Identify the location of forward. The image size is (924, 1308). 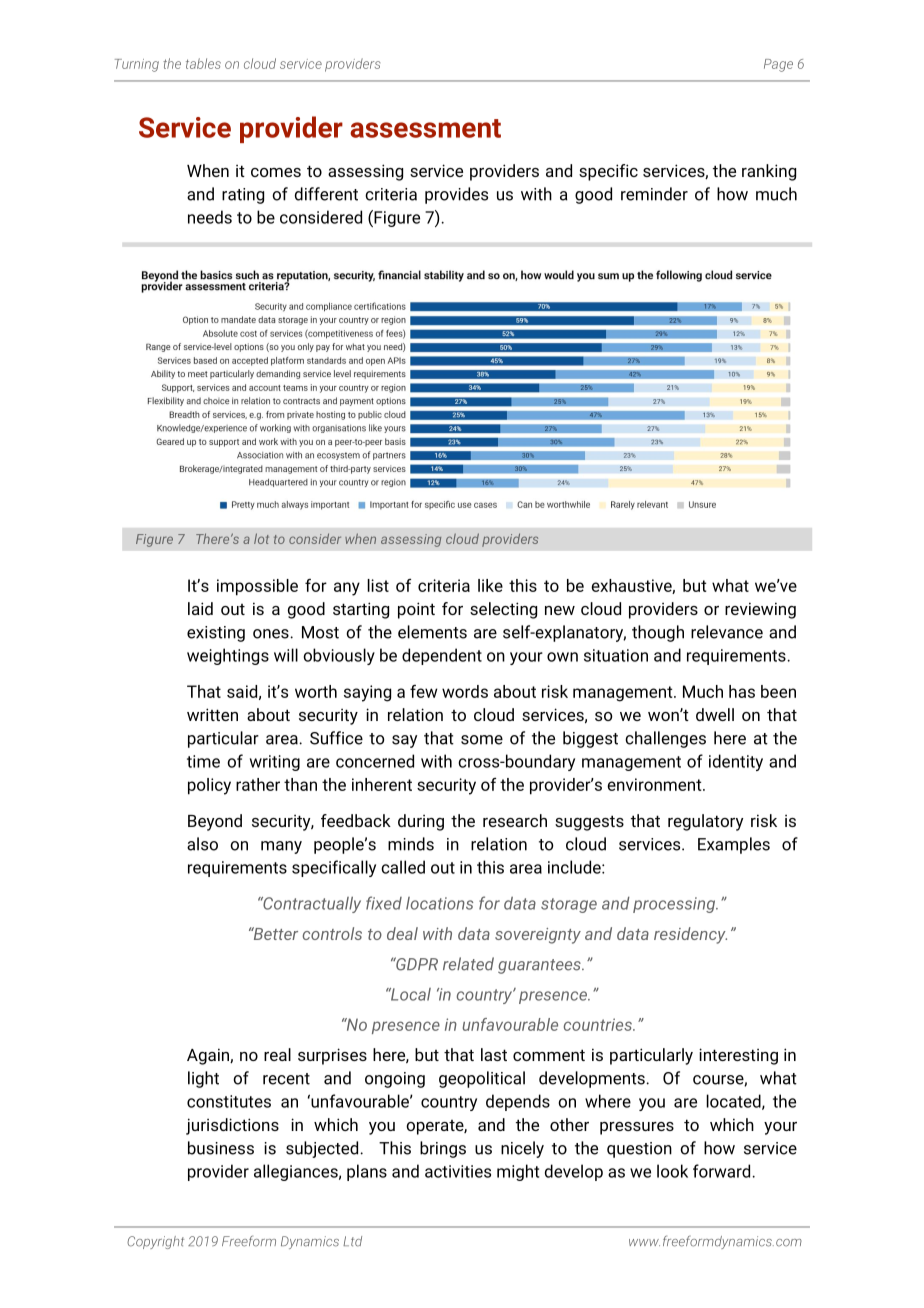
(723, 1171).
